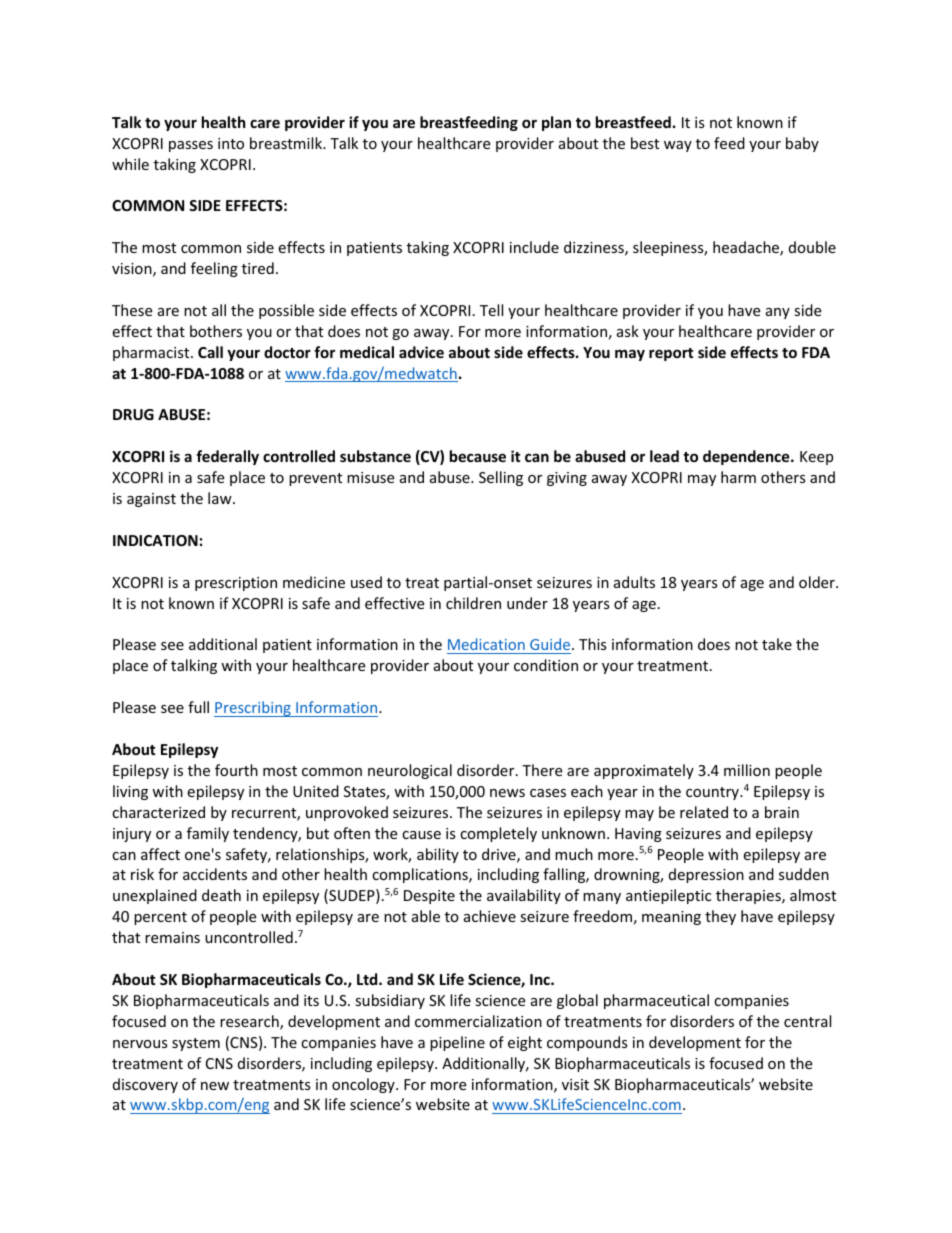  What do you see at coordinates (210, 352) in the image?
I see `Call` at bounding box center [210, 352].
